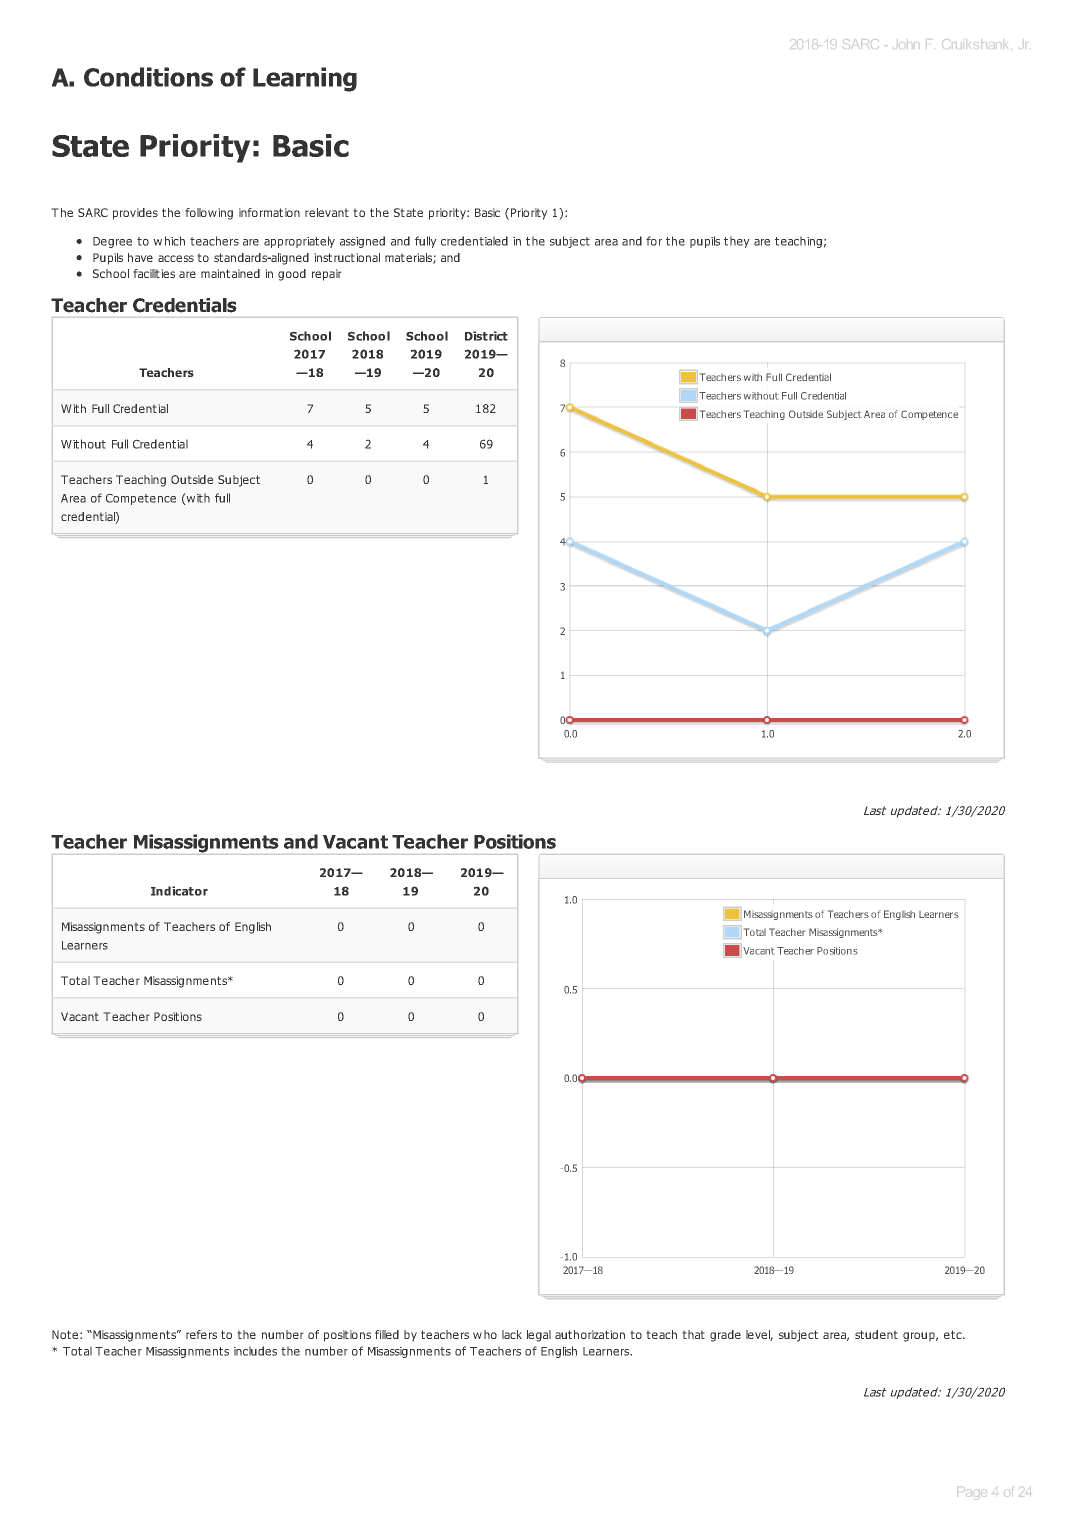 The image size is (1085, 1535). Describe the element at coordinates (305, 79) in the screenshot. I see `Learning` at that location.
